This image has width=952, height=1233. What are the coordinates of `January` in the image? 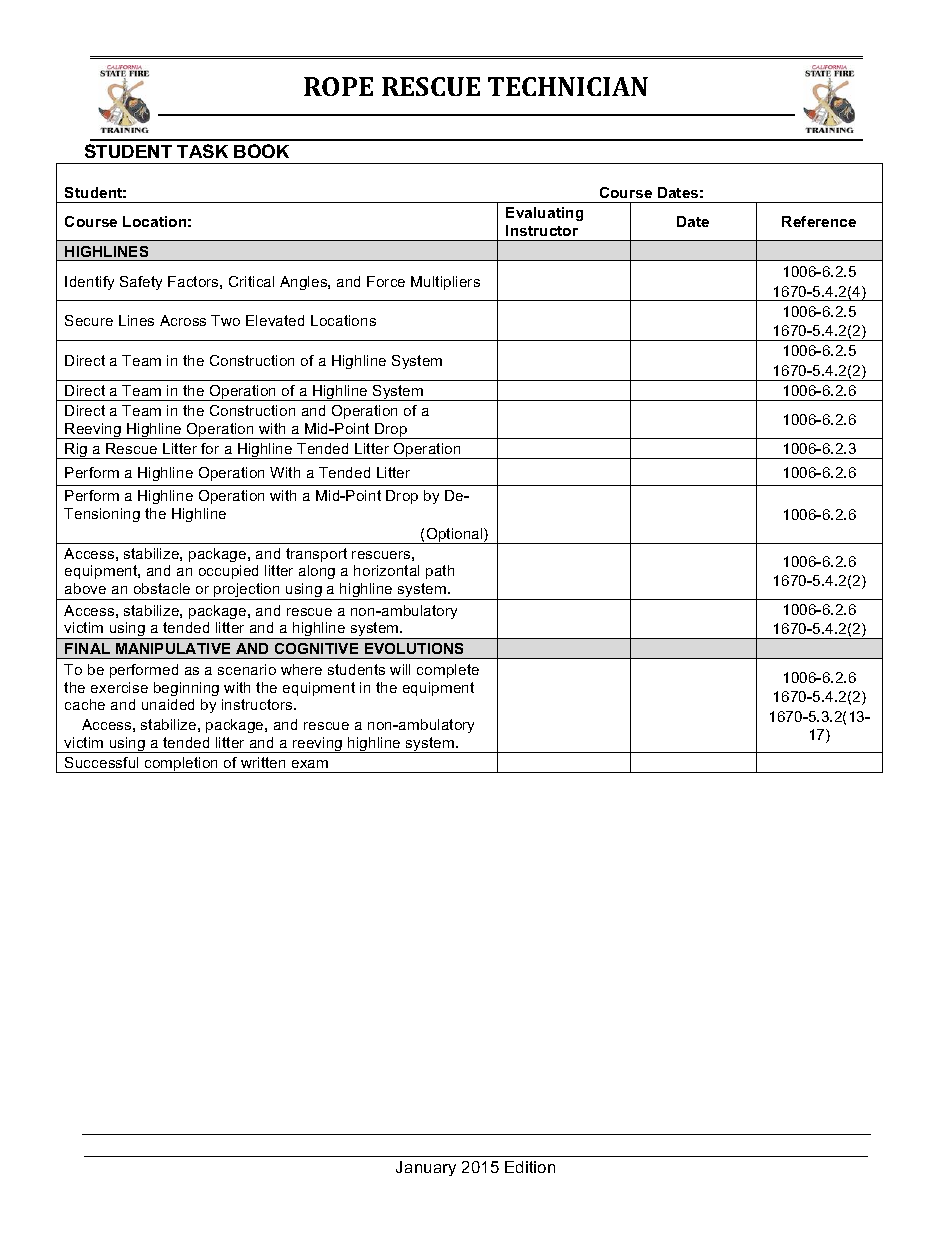 It's located at (426, 1168).
